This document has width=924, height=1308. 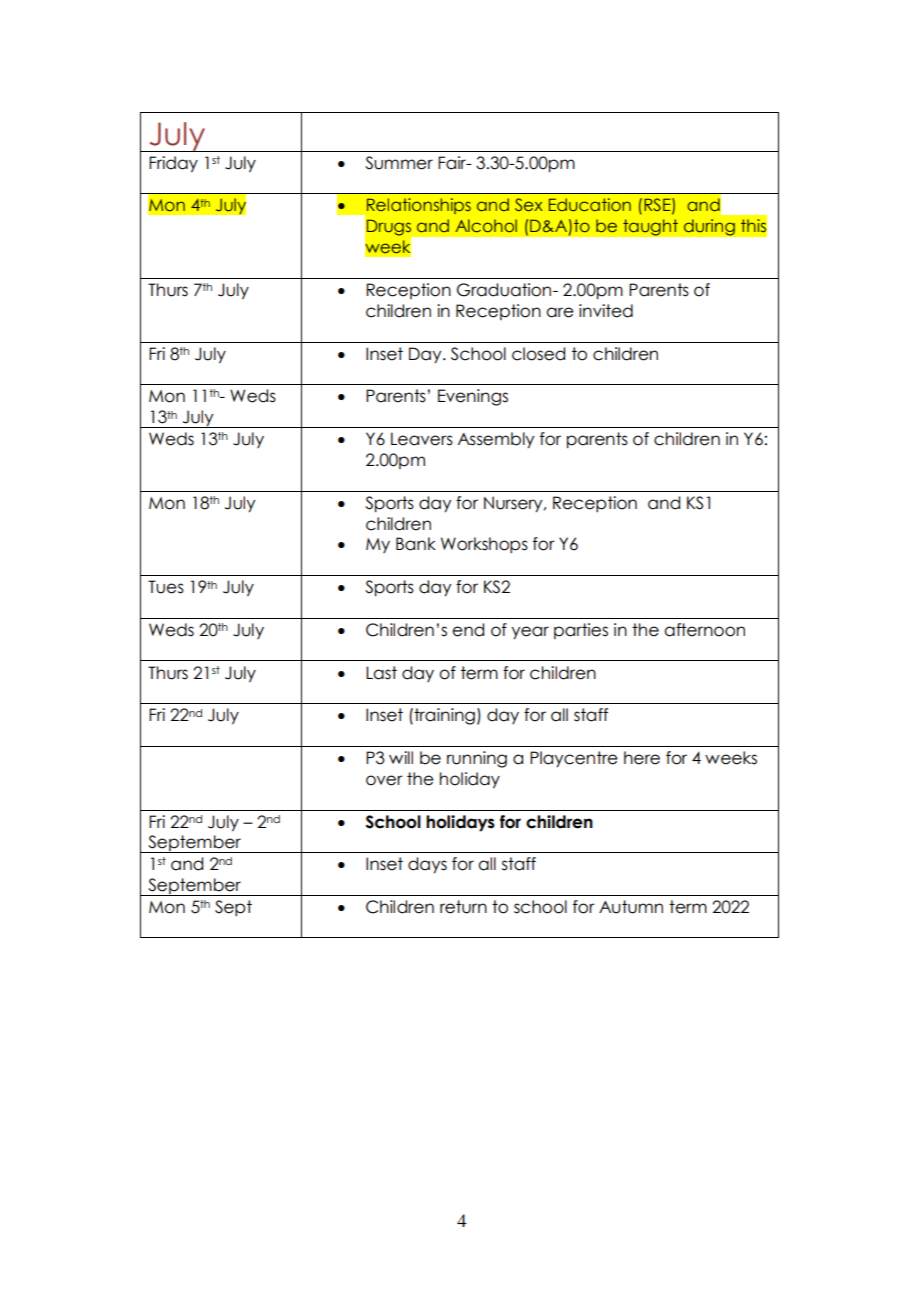 What do you see at coordinates (166, 587) in the document?
I see `Tues` at bounding box center [166, 587].
